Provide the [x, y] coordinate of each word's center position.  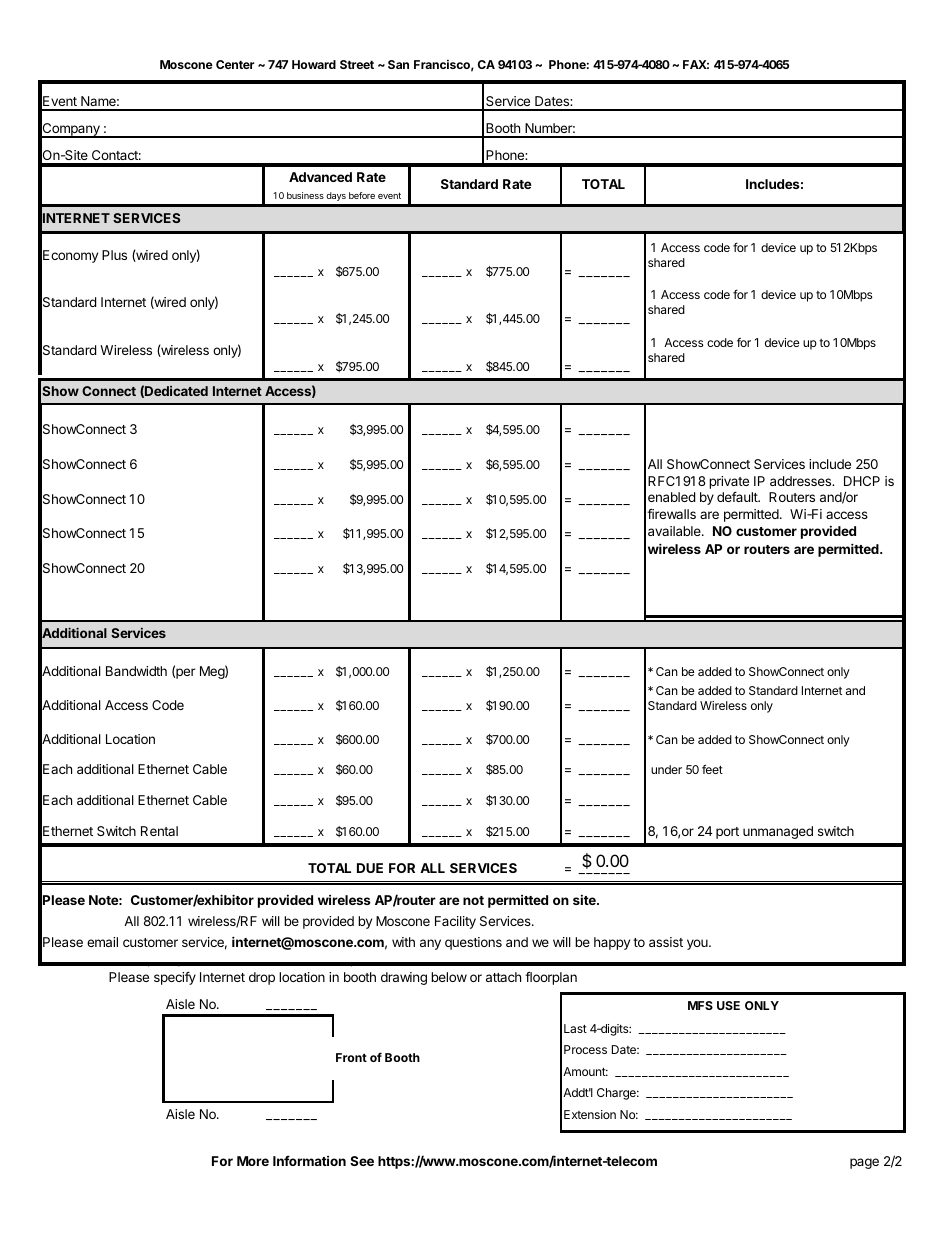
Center [235, 64]
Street [357, 64]
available [675, 531]
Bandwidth [136, 671]
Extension [590, 1114]
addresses [802, 481]
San [398, 64]
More [253, 1161]
